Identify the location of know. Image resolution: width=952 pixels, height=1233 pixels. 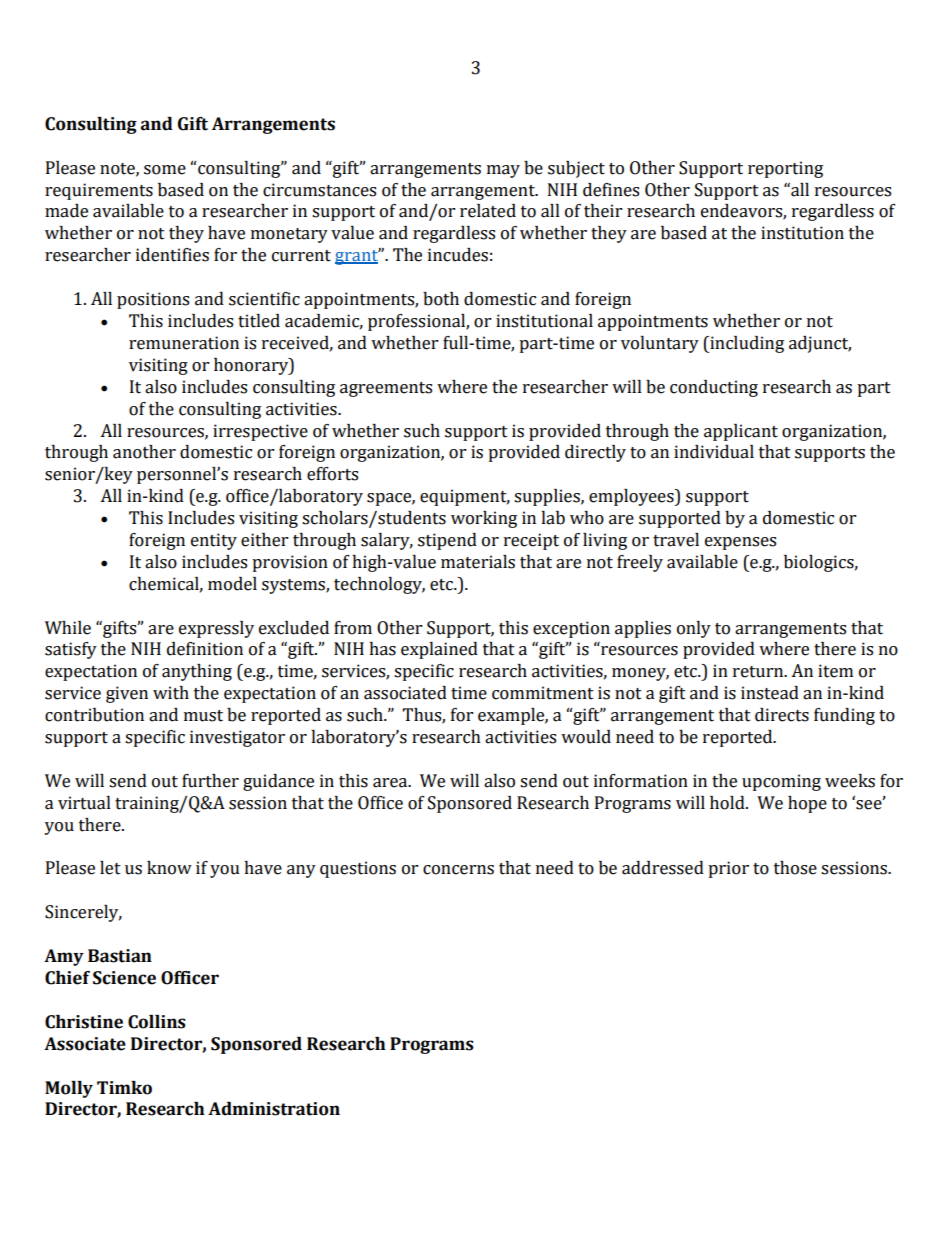
(169, 868).
